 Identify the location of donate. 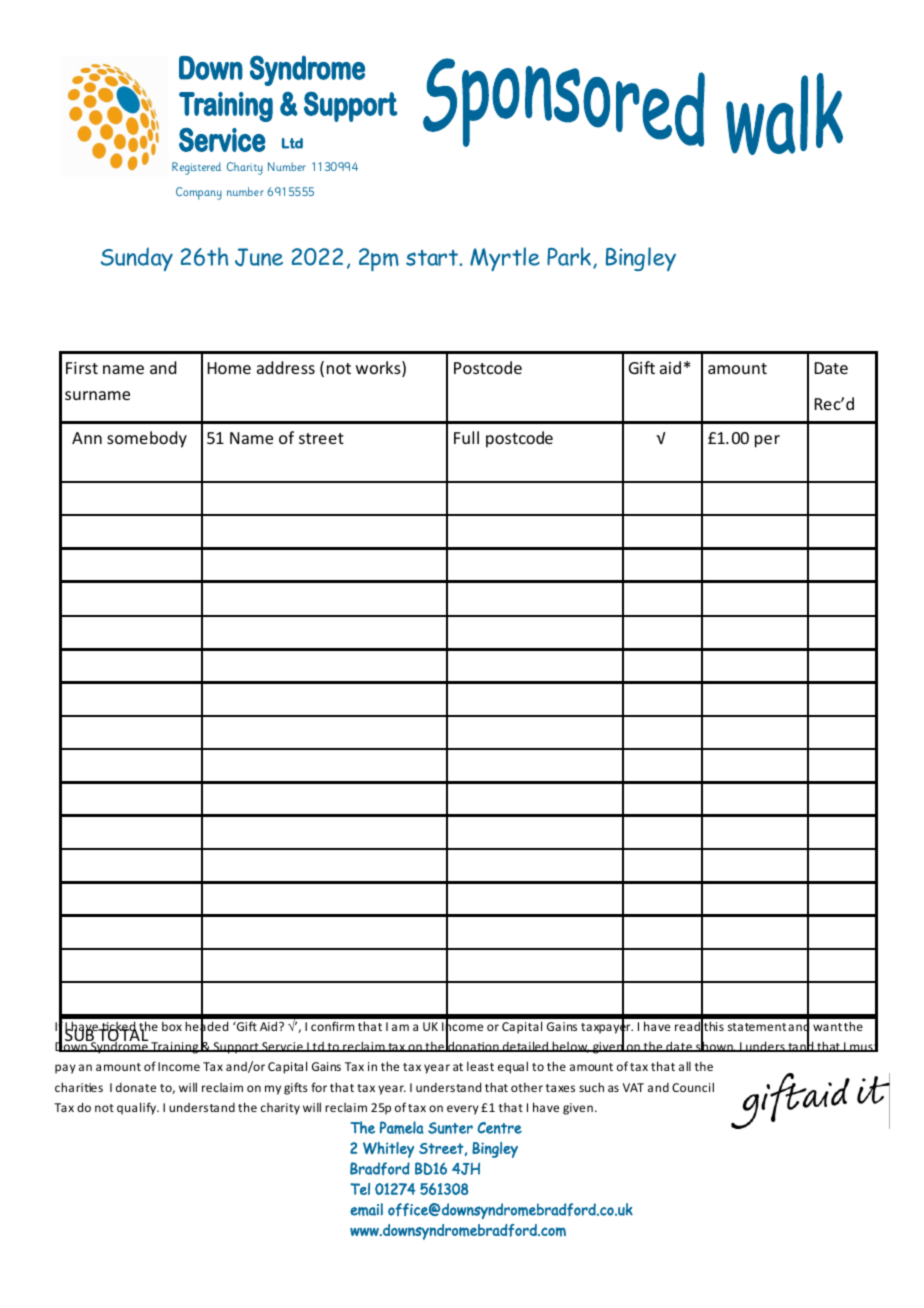
(136, 1087).
